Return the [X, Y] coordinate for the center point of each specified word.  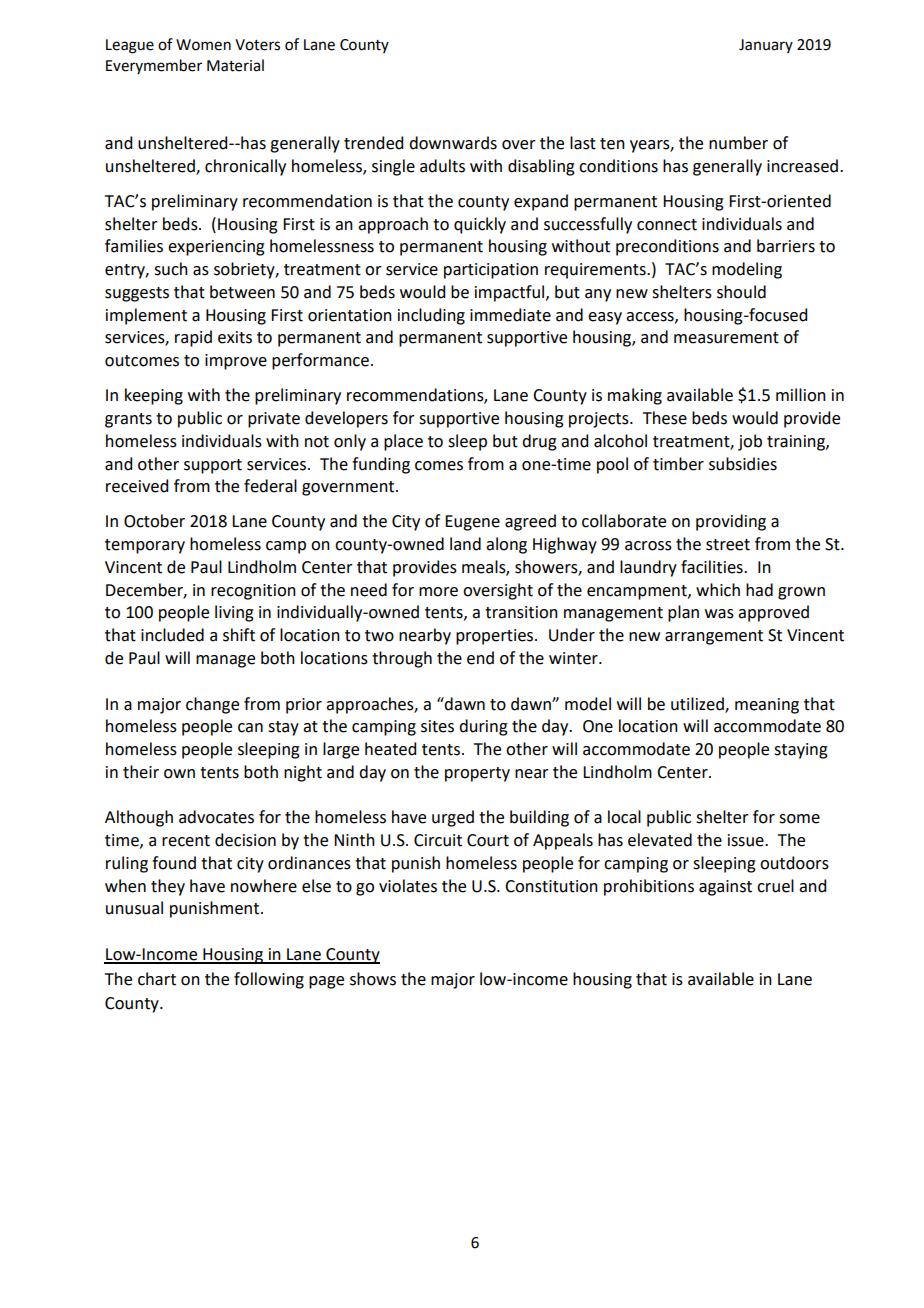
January [766, 46]
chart [157, 979]
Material [235, 65]
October [154, 521]
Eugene [472, 523]
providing [731, 522]
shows [373, 979]
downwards [453, 143]
